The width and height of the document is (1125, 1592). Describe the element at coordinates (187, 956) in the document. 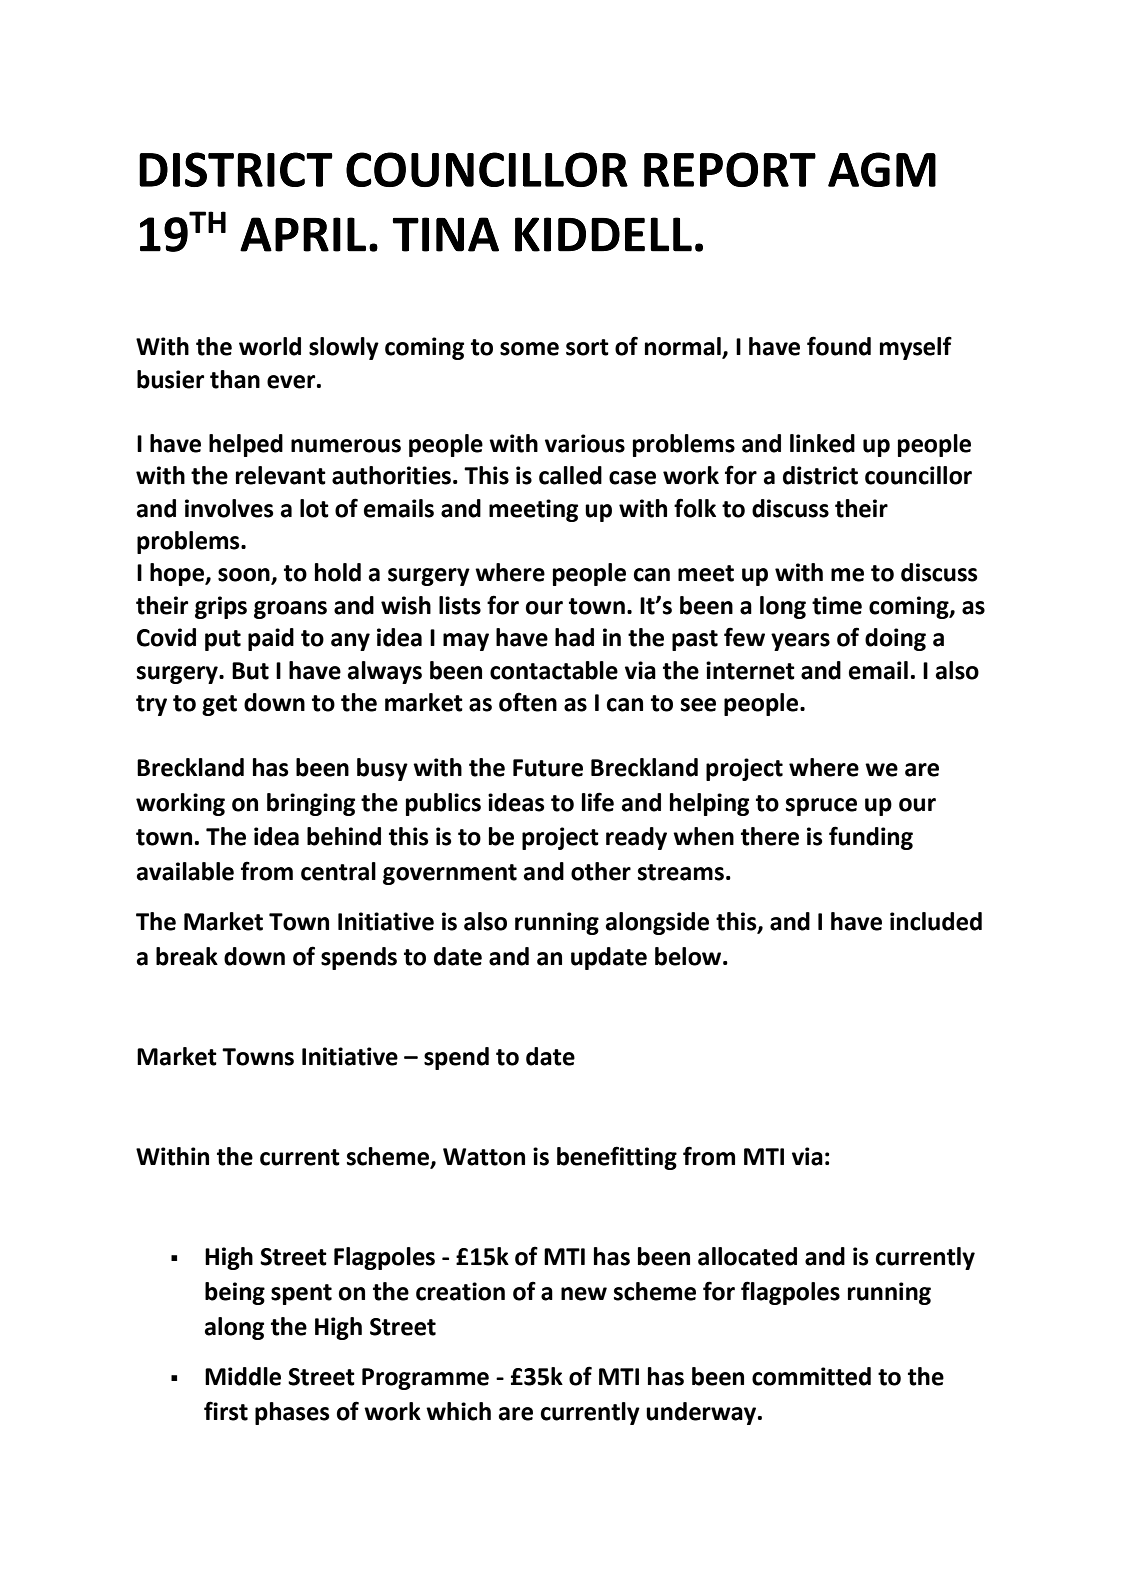

I see `break` at that location.
